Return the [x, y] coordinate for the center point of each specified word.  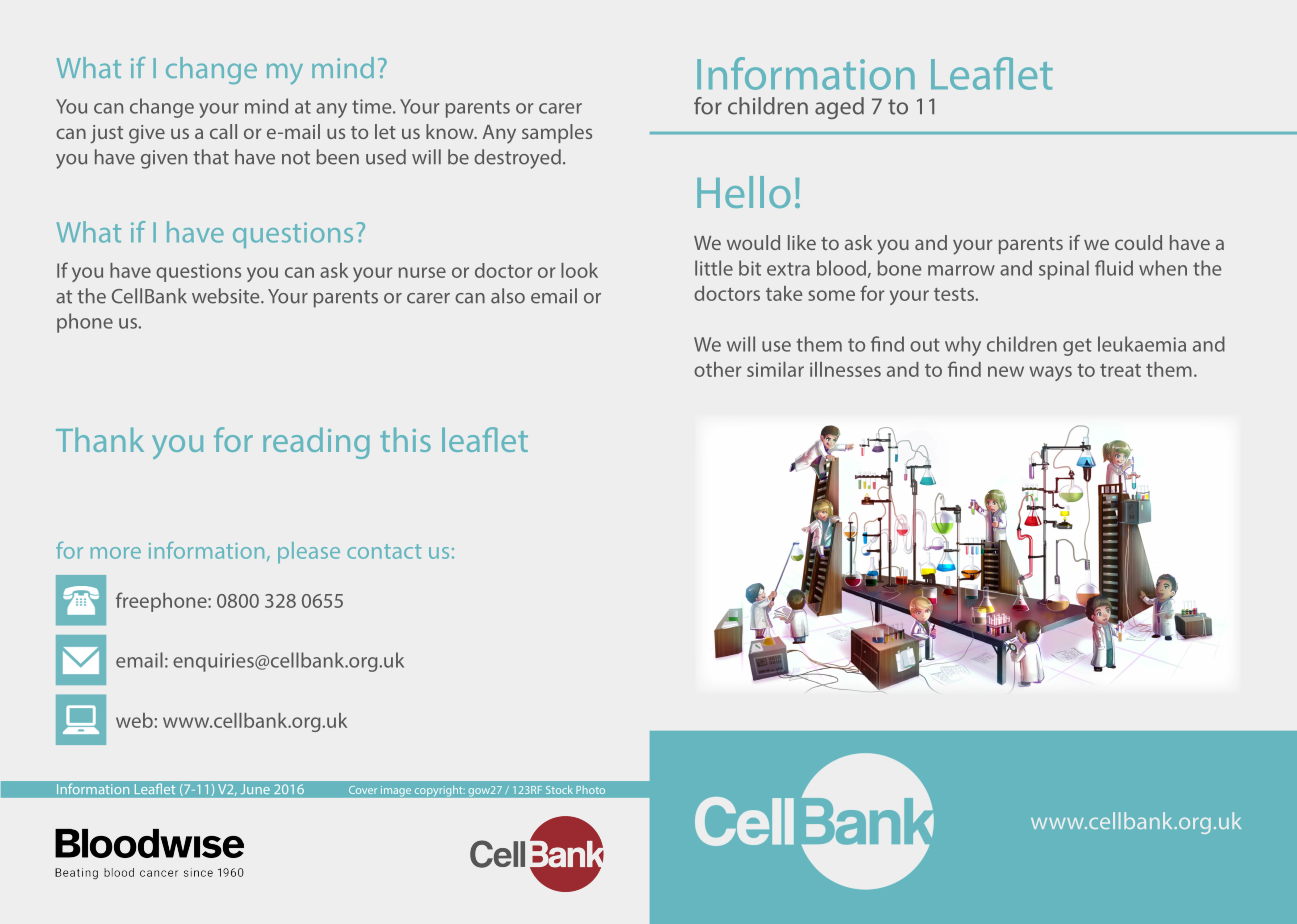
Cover [363, 790]
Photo [591, 790]
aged [839, 108]
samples [557, 133]
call [223, 131]
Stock [559, 790]
